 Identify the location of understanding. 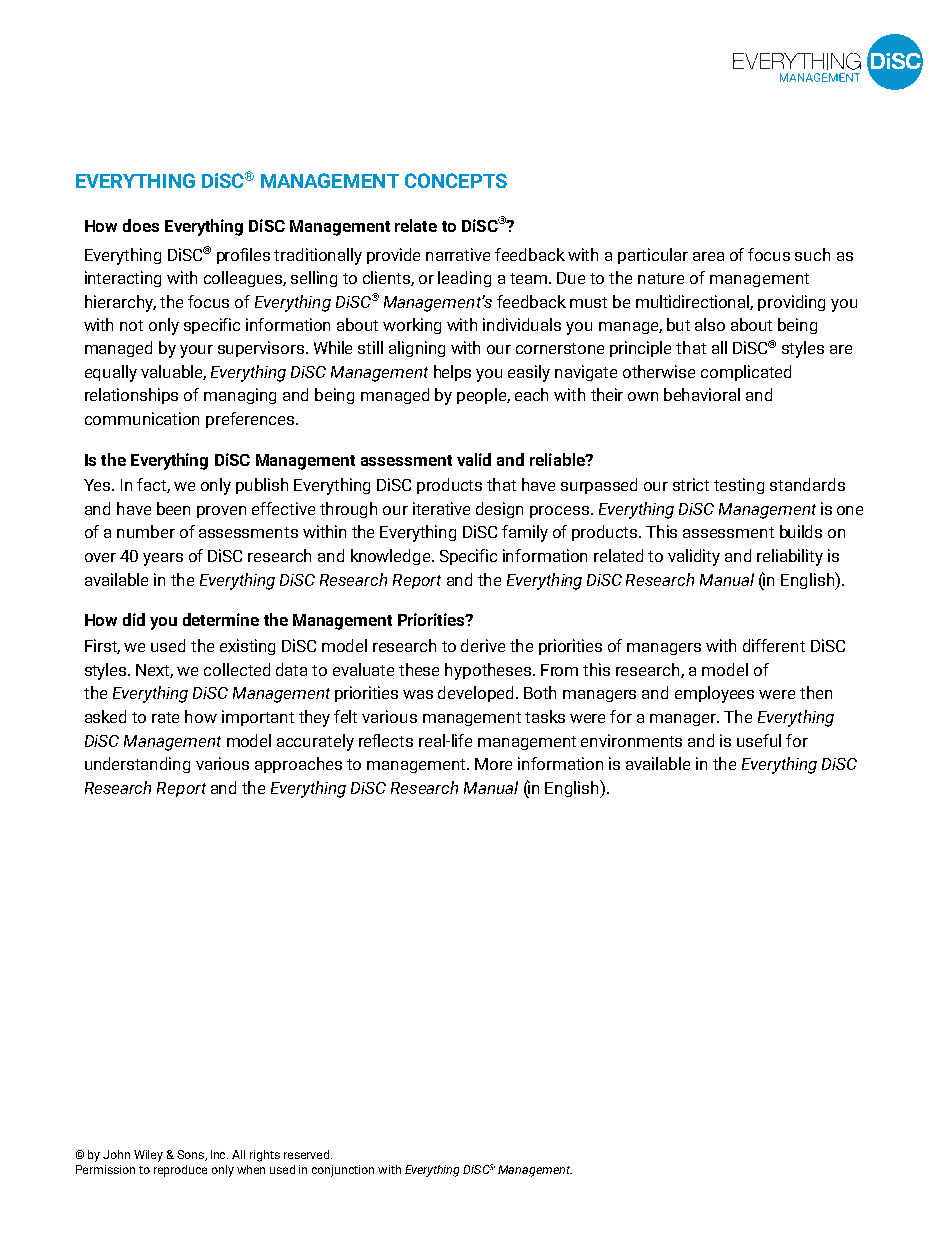
(137, 765).
